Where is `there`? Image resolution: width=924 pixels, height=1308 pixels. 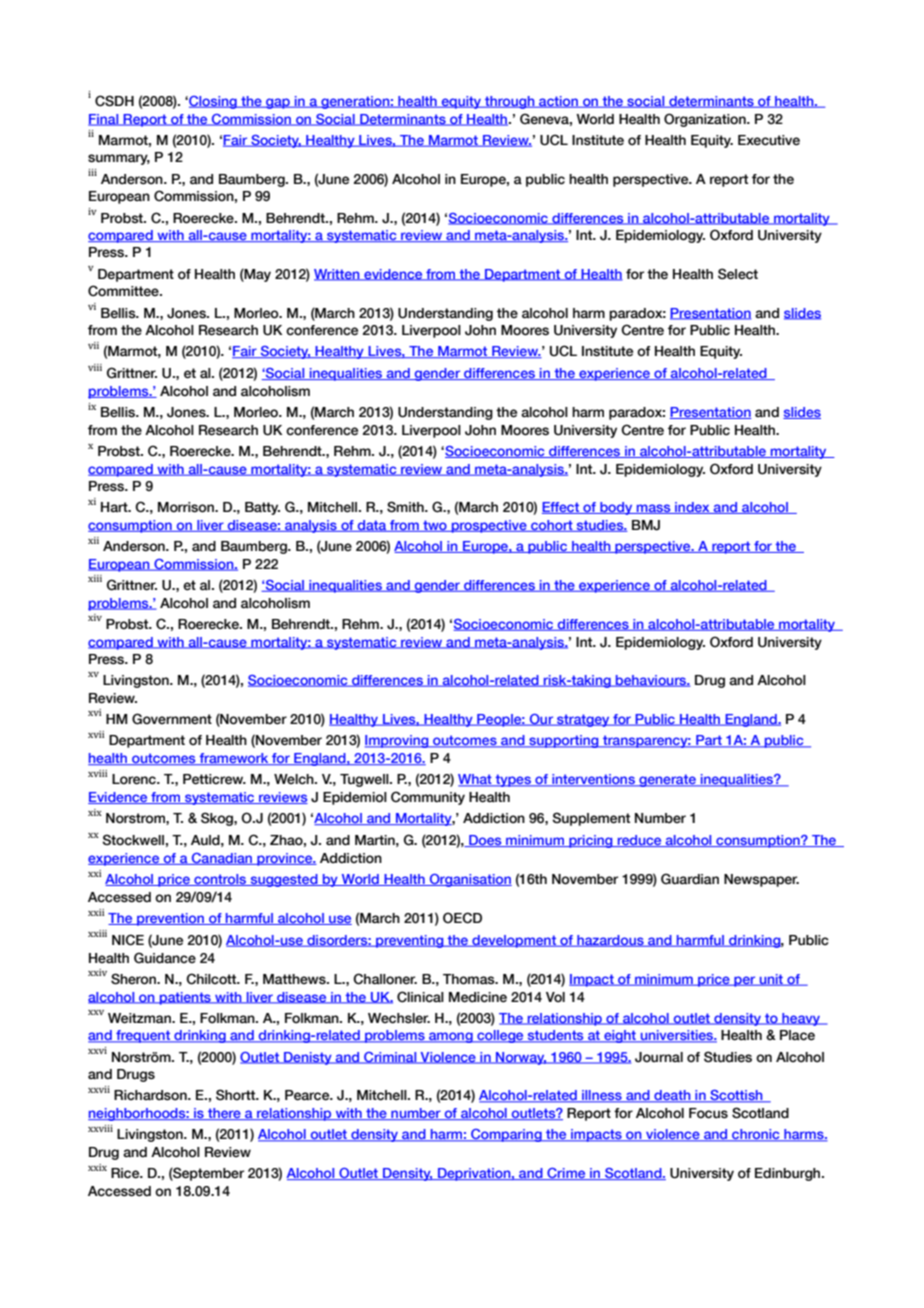 there is located at coordinates (224, 1114).
